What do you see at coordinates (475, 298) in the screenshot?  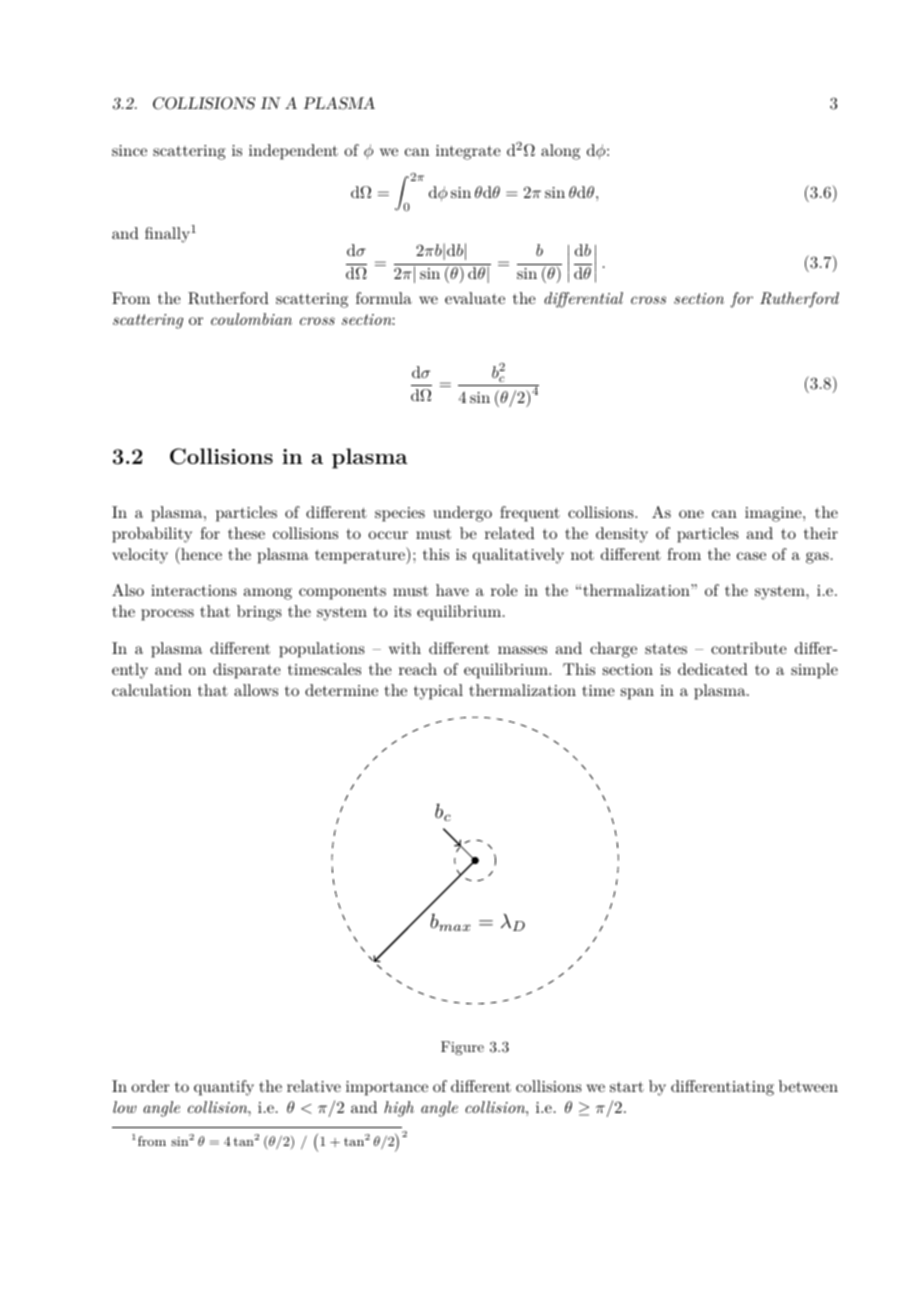 I see `evaluate` at bounding box center [475, 298].
